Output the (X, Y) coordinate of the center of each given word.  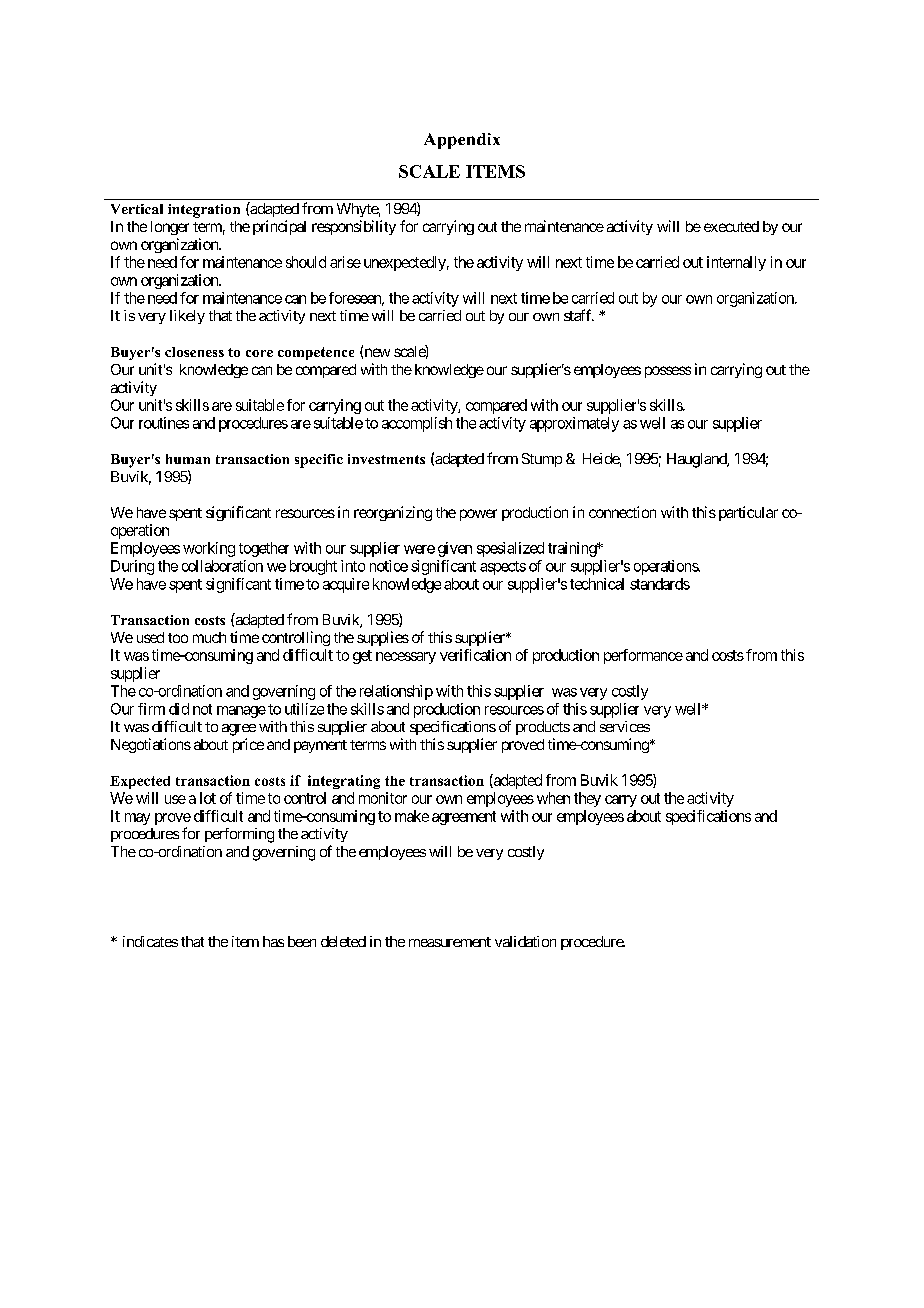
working (209, 549)
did (179, 709)
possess (668, 372)
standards (660, 584)
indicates (150, 941)
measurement (450, 942)
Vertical (137, 209)
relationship (396, 692)
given (455, 549)
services (625, 726)
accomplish (417, 424)
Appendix (462, 141)
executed (731, 226)
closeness (194, 352)
